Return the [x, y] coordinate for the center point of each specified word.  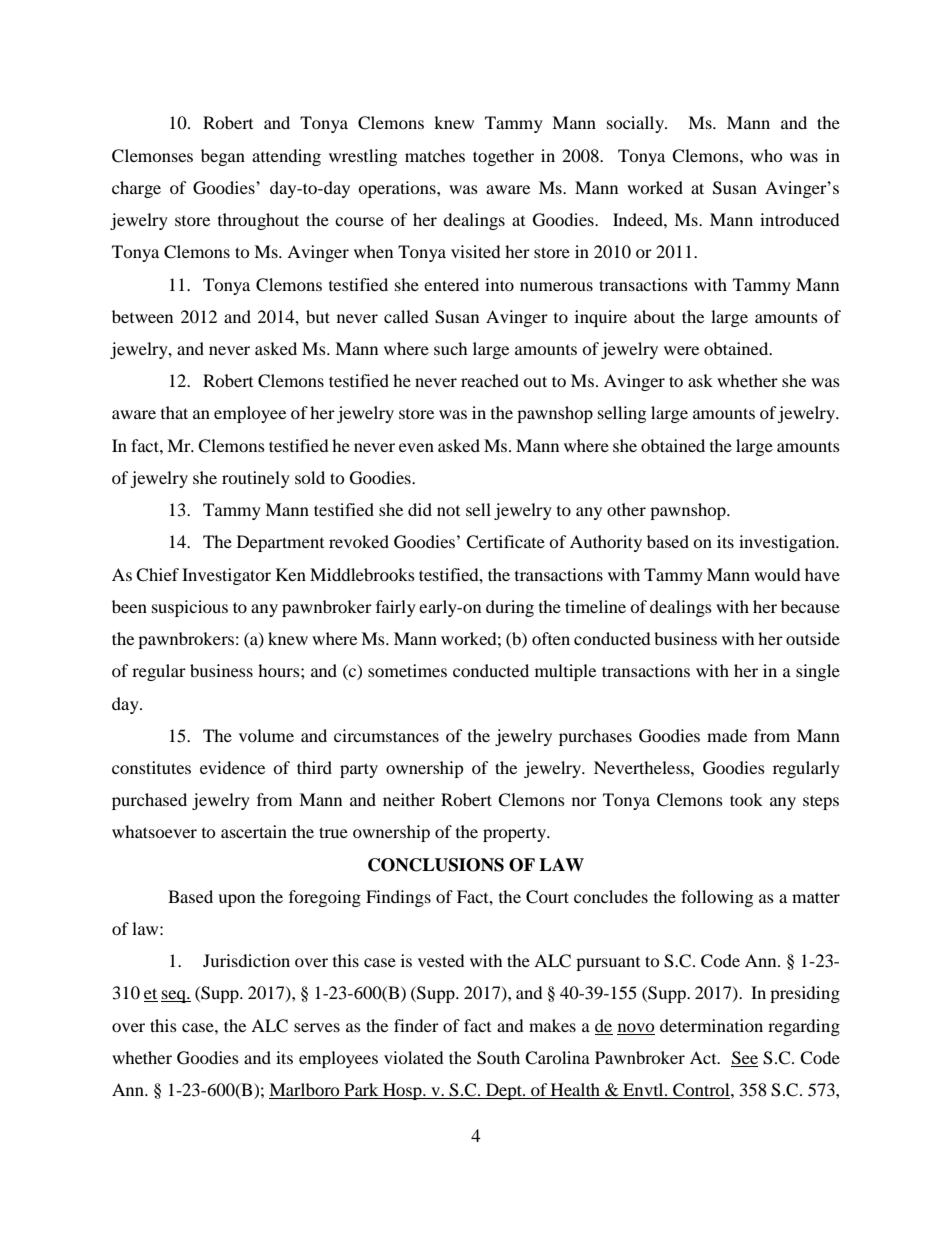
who [767, 155]
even [416, 447]
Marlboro [305, 1091]
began [223, 157]
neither [409, 799]
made [727, 735]
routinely [256, 479]
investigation [788, 543]
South [498, 1058]
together [503, 157]
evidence [232, 767]
